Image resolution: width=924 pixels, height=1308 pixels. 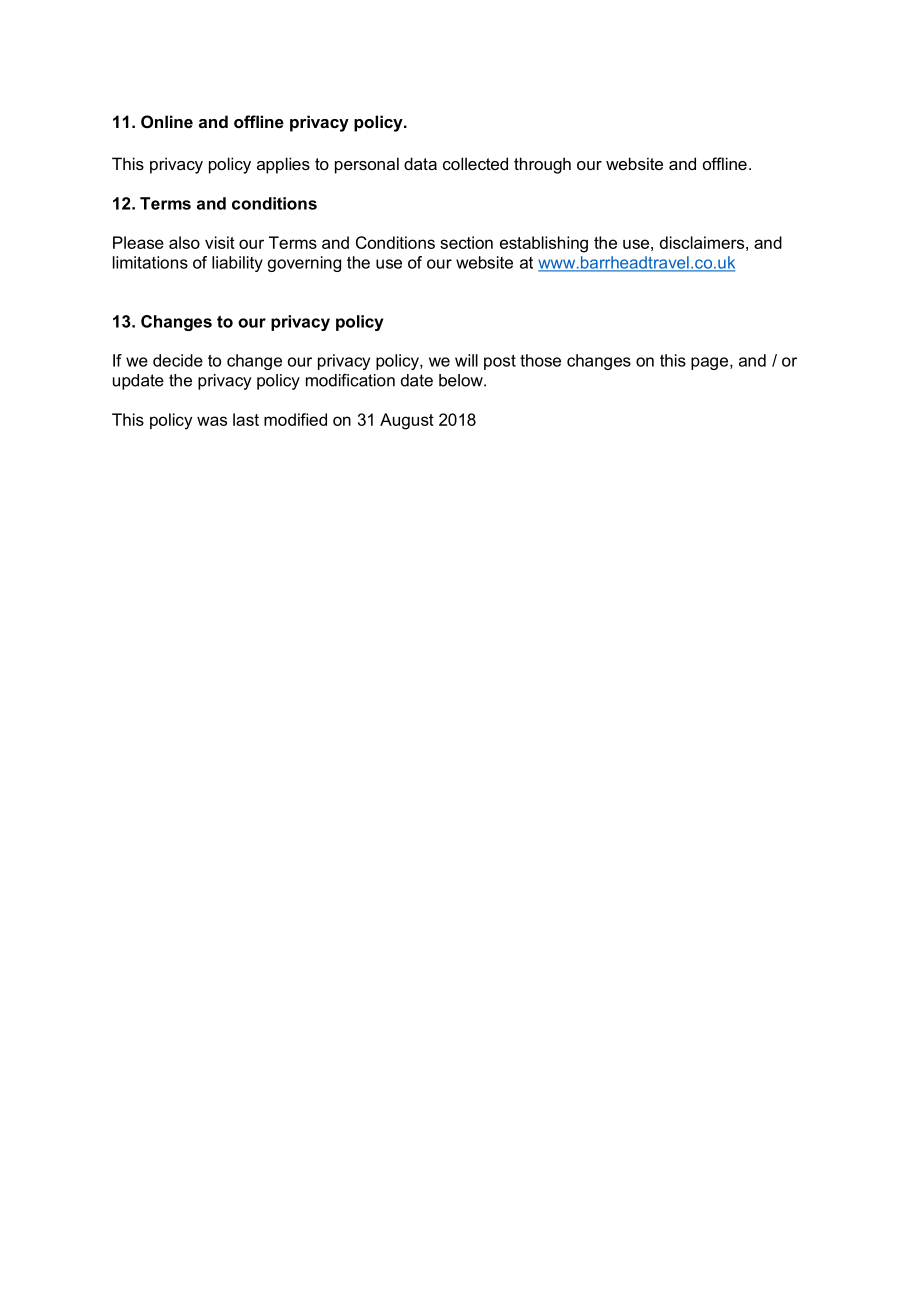 What do you see at coordinates (475, 163) in the image?
I see `collected` at bounding box center [475, 163].
